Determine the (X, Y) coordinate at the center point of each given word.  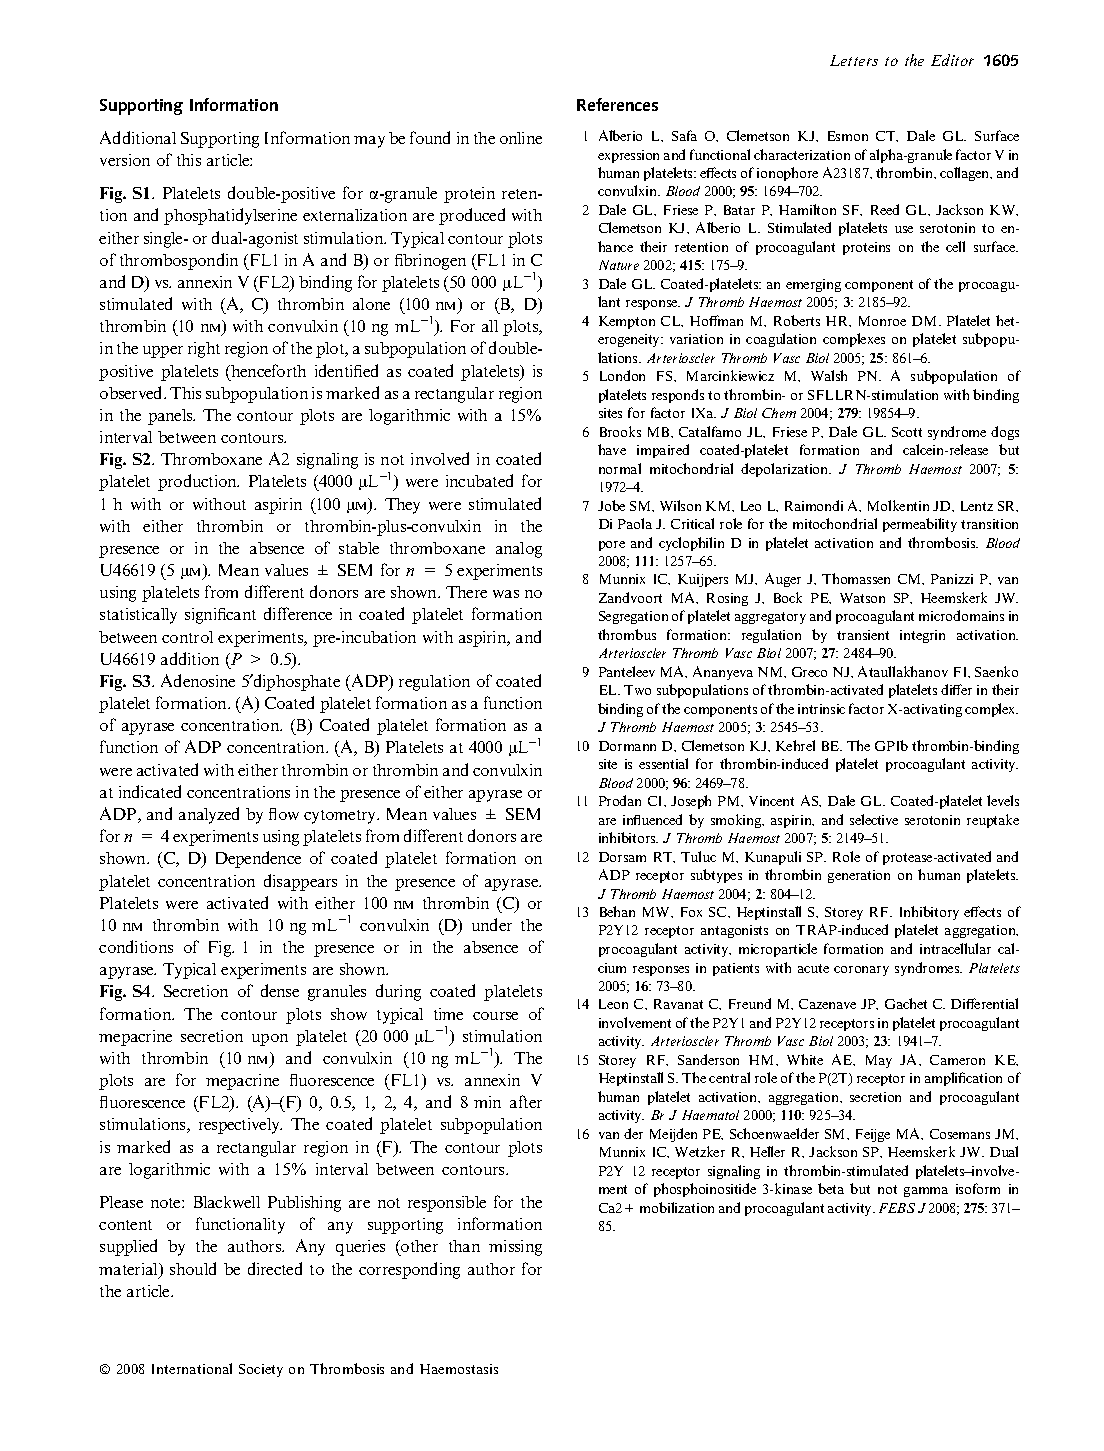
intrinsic (821, 709)
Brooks (620, 431)
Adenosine (198, 680)
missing (515, 1248)
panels (171, 417)
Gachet (906, 1003)
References (617, 104)
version (125, 160)
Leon (613, 1004)
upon (270, 1040)
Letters (854, 60)
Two (637, 690)
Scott (907, 432)
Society (261, 1370)
